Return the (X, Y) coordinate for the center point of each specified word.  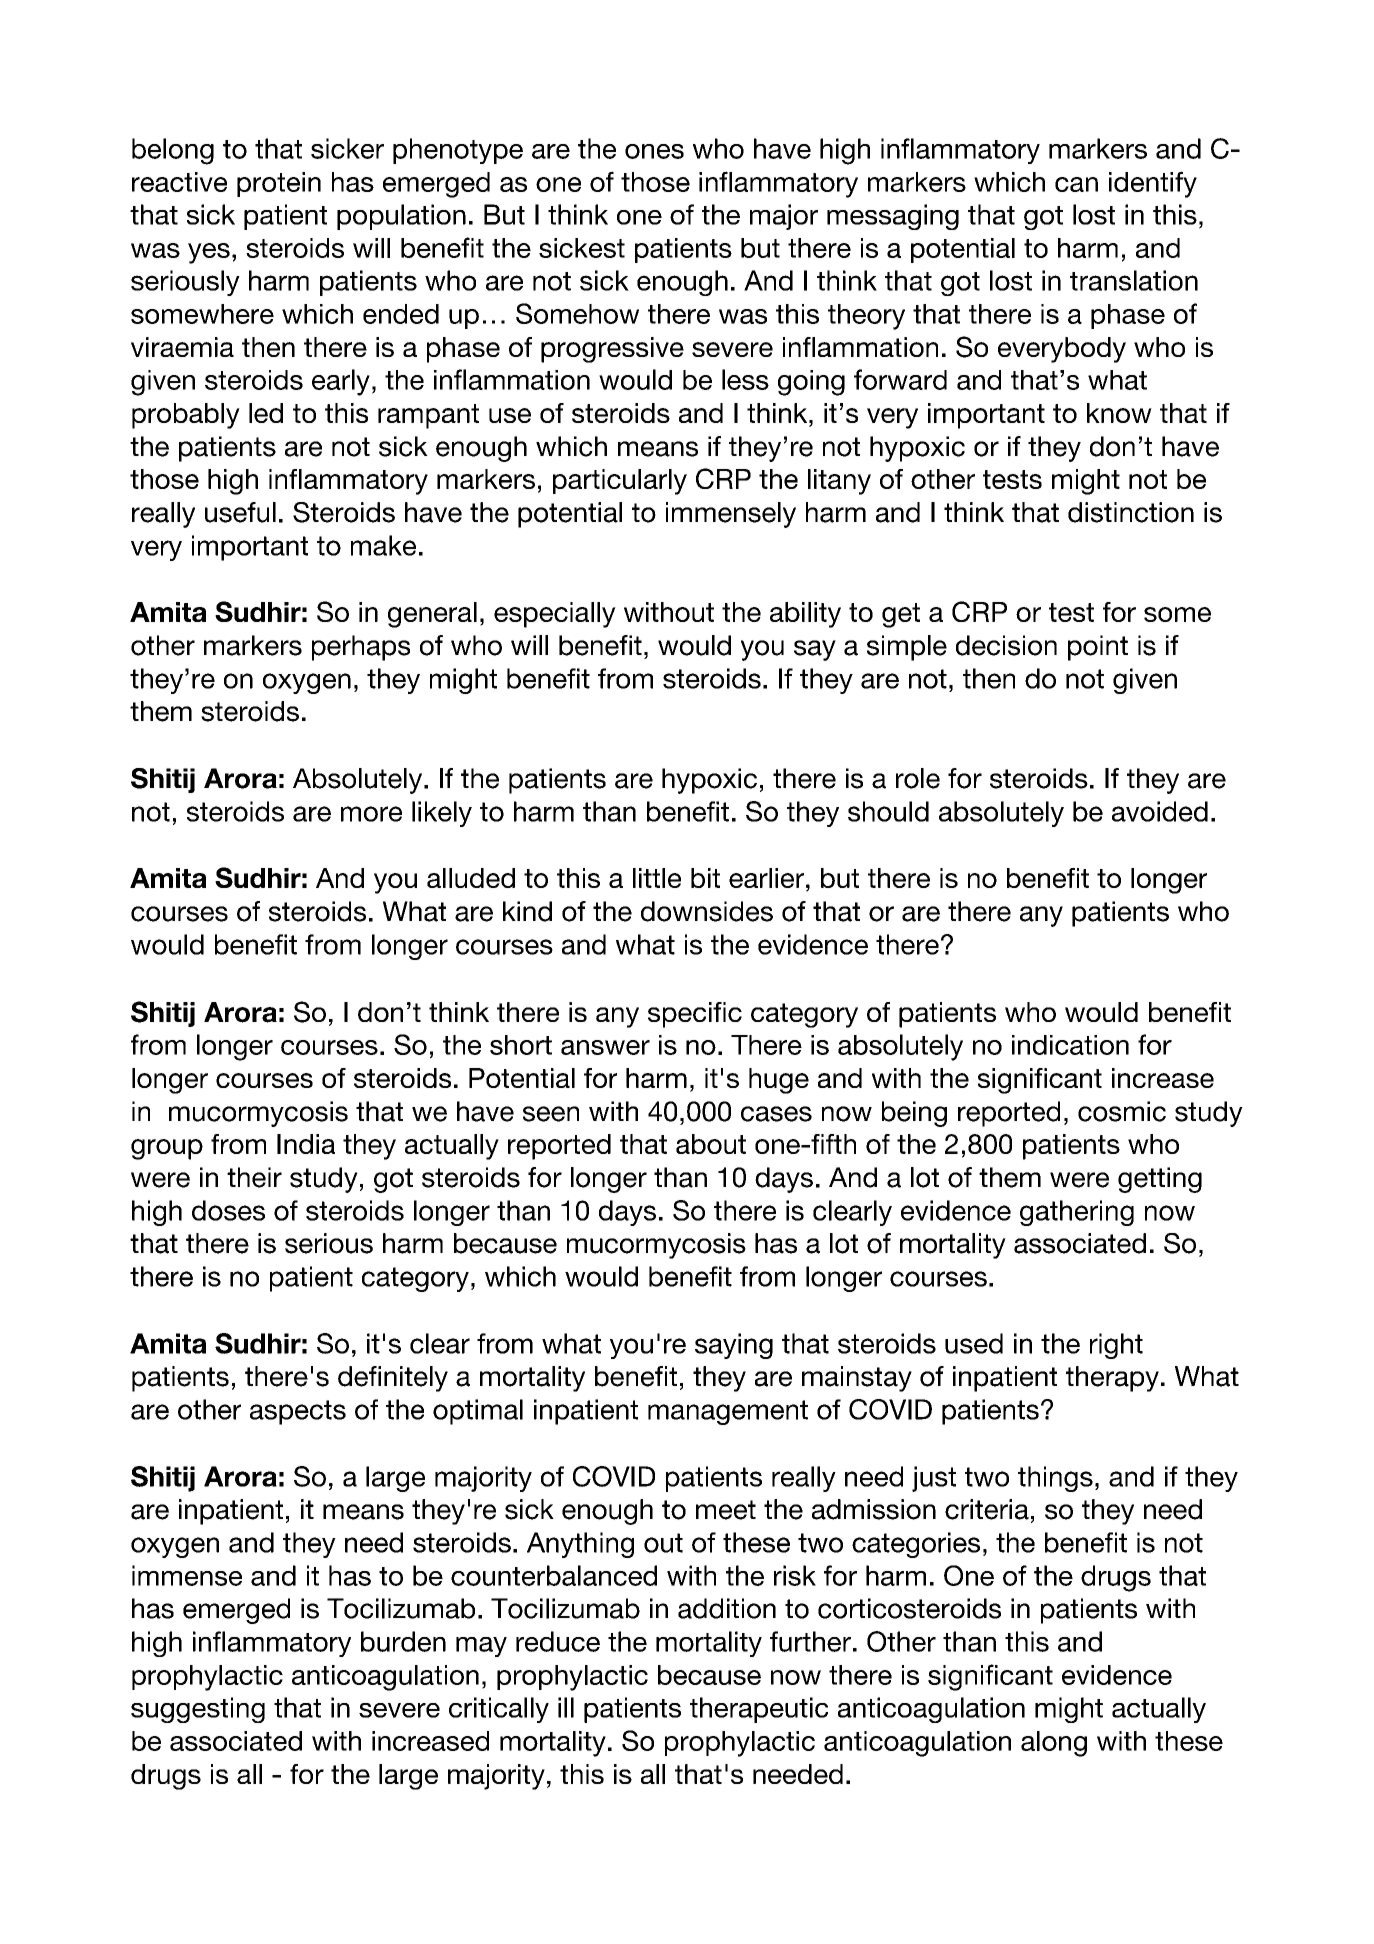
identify (1153, 184)
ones (654, 151)
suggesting (198, 1710)
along (1054, 1744)
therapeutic (759, 1710)
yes (209, 253)
